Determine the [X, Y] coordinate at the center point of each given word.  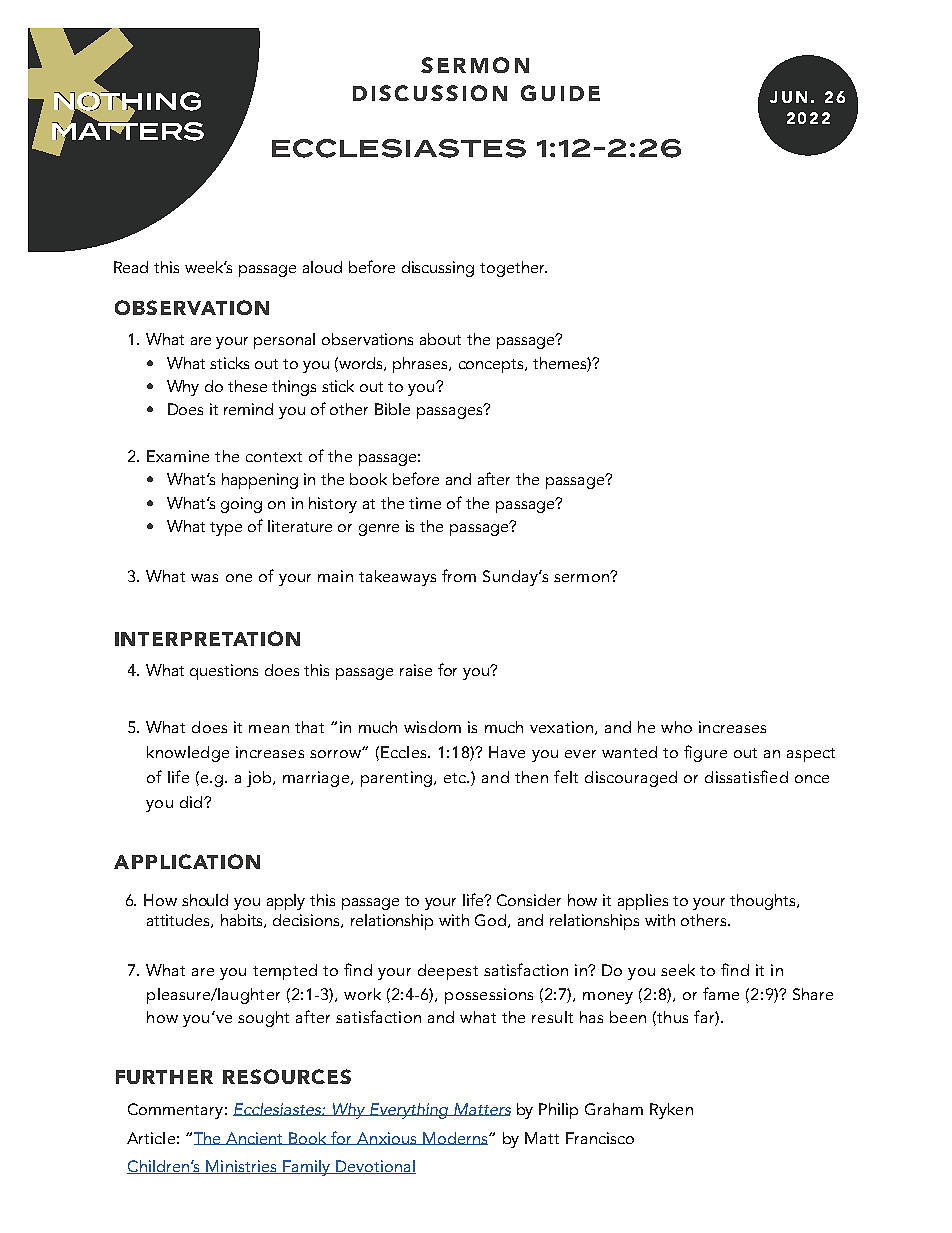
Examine [178, 456]
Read [131, 267]
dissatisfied [746, 776]
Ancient [255, 1138]
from [459, 575]
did [192, 802]
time [425, 503]
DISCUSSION [430, 93]
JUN [788, 97]
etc [456, 778]
